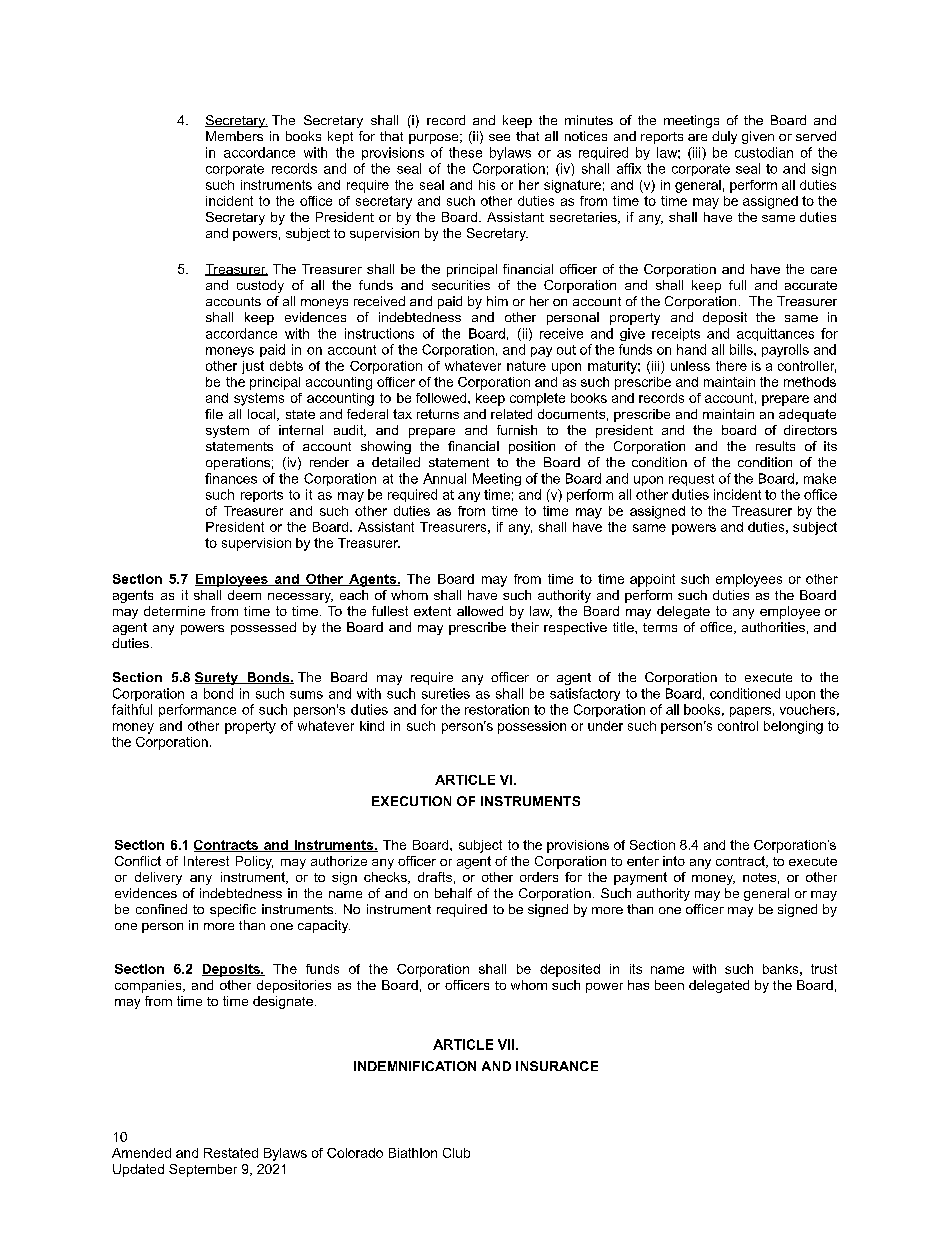 This page has height=1233, width=952. I want to click on Members, so click(234, 136).
